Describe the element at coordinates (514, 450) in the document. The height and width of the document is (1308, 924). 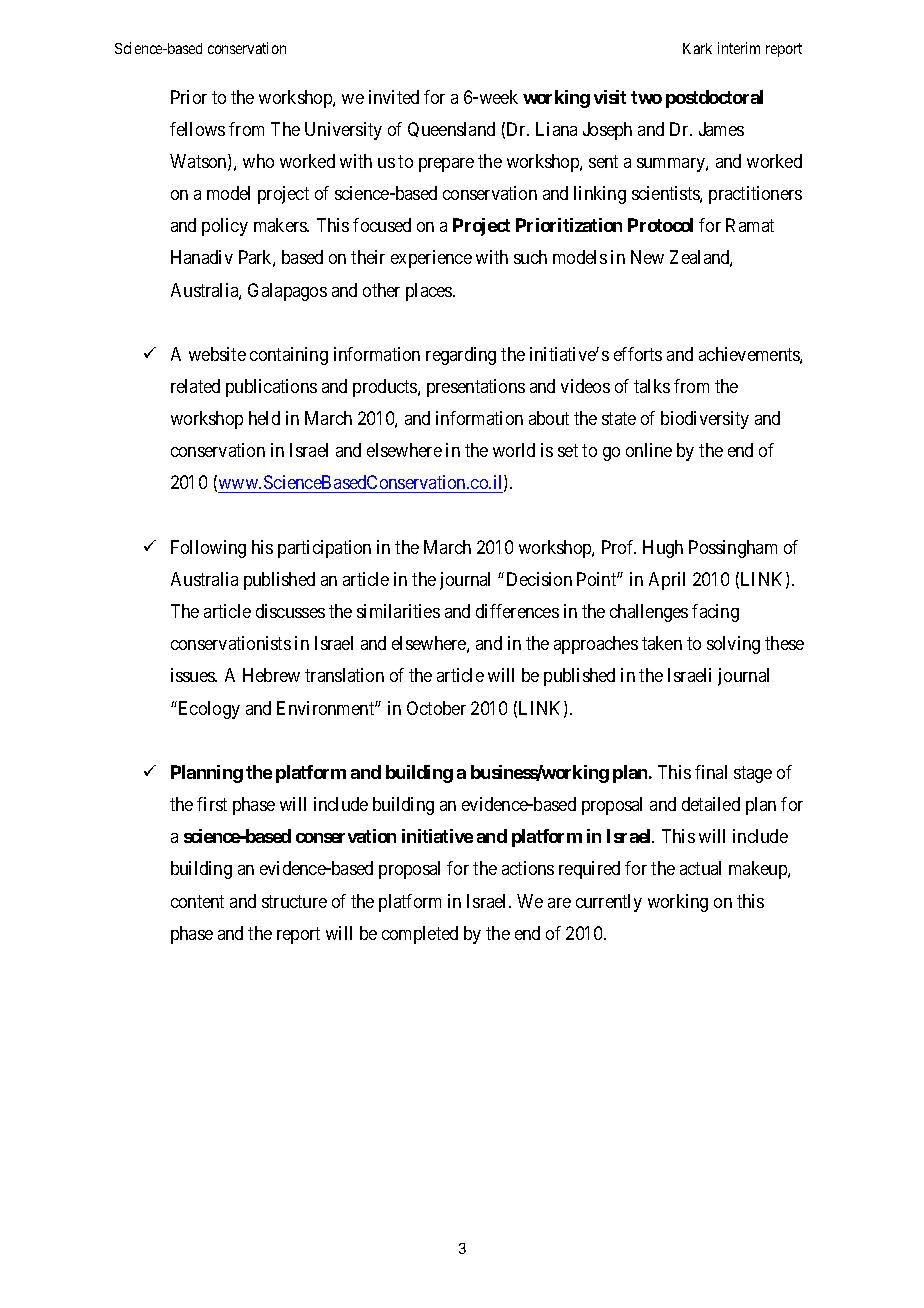
I see `world` at that location.
